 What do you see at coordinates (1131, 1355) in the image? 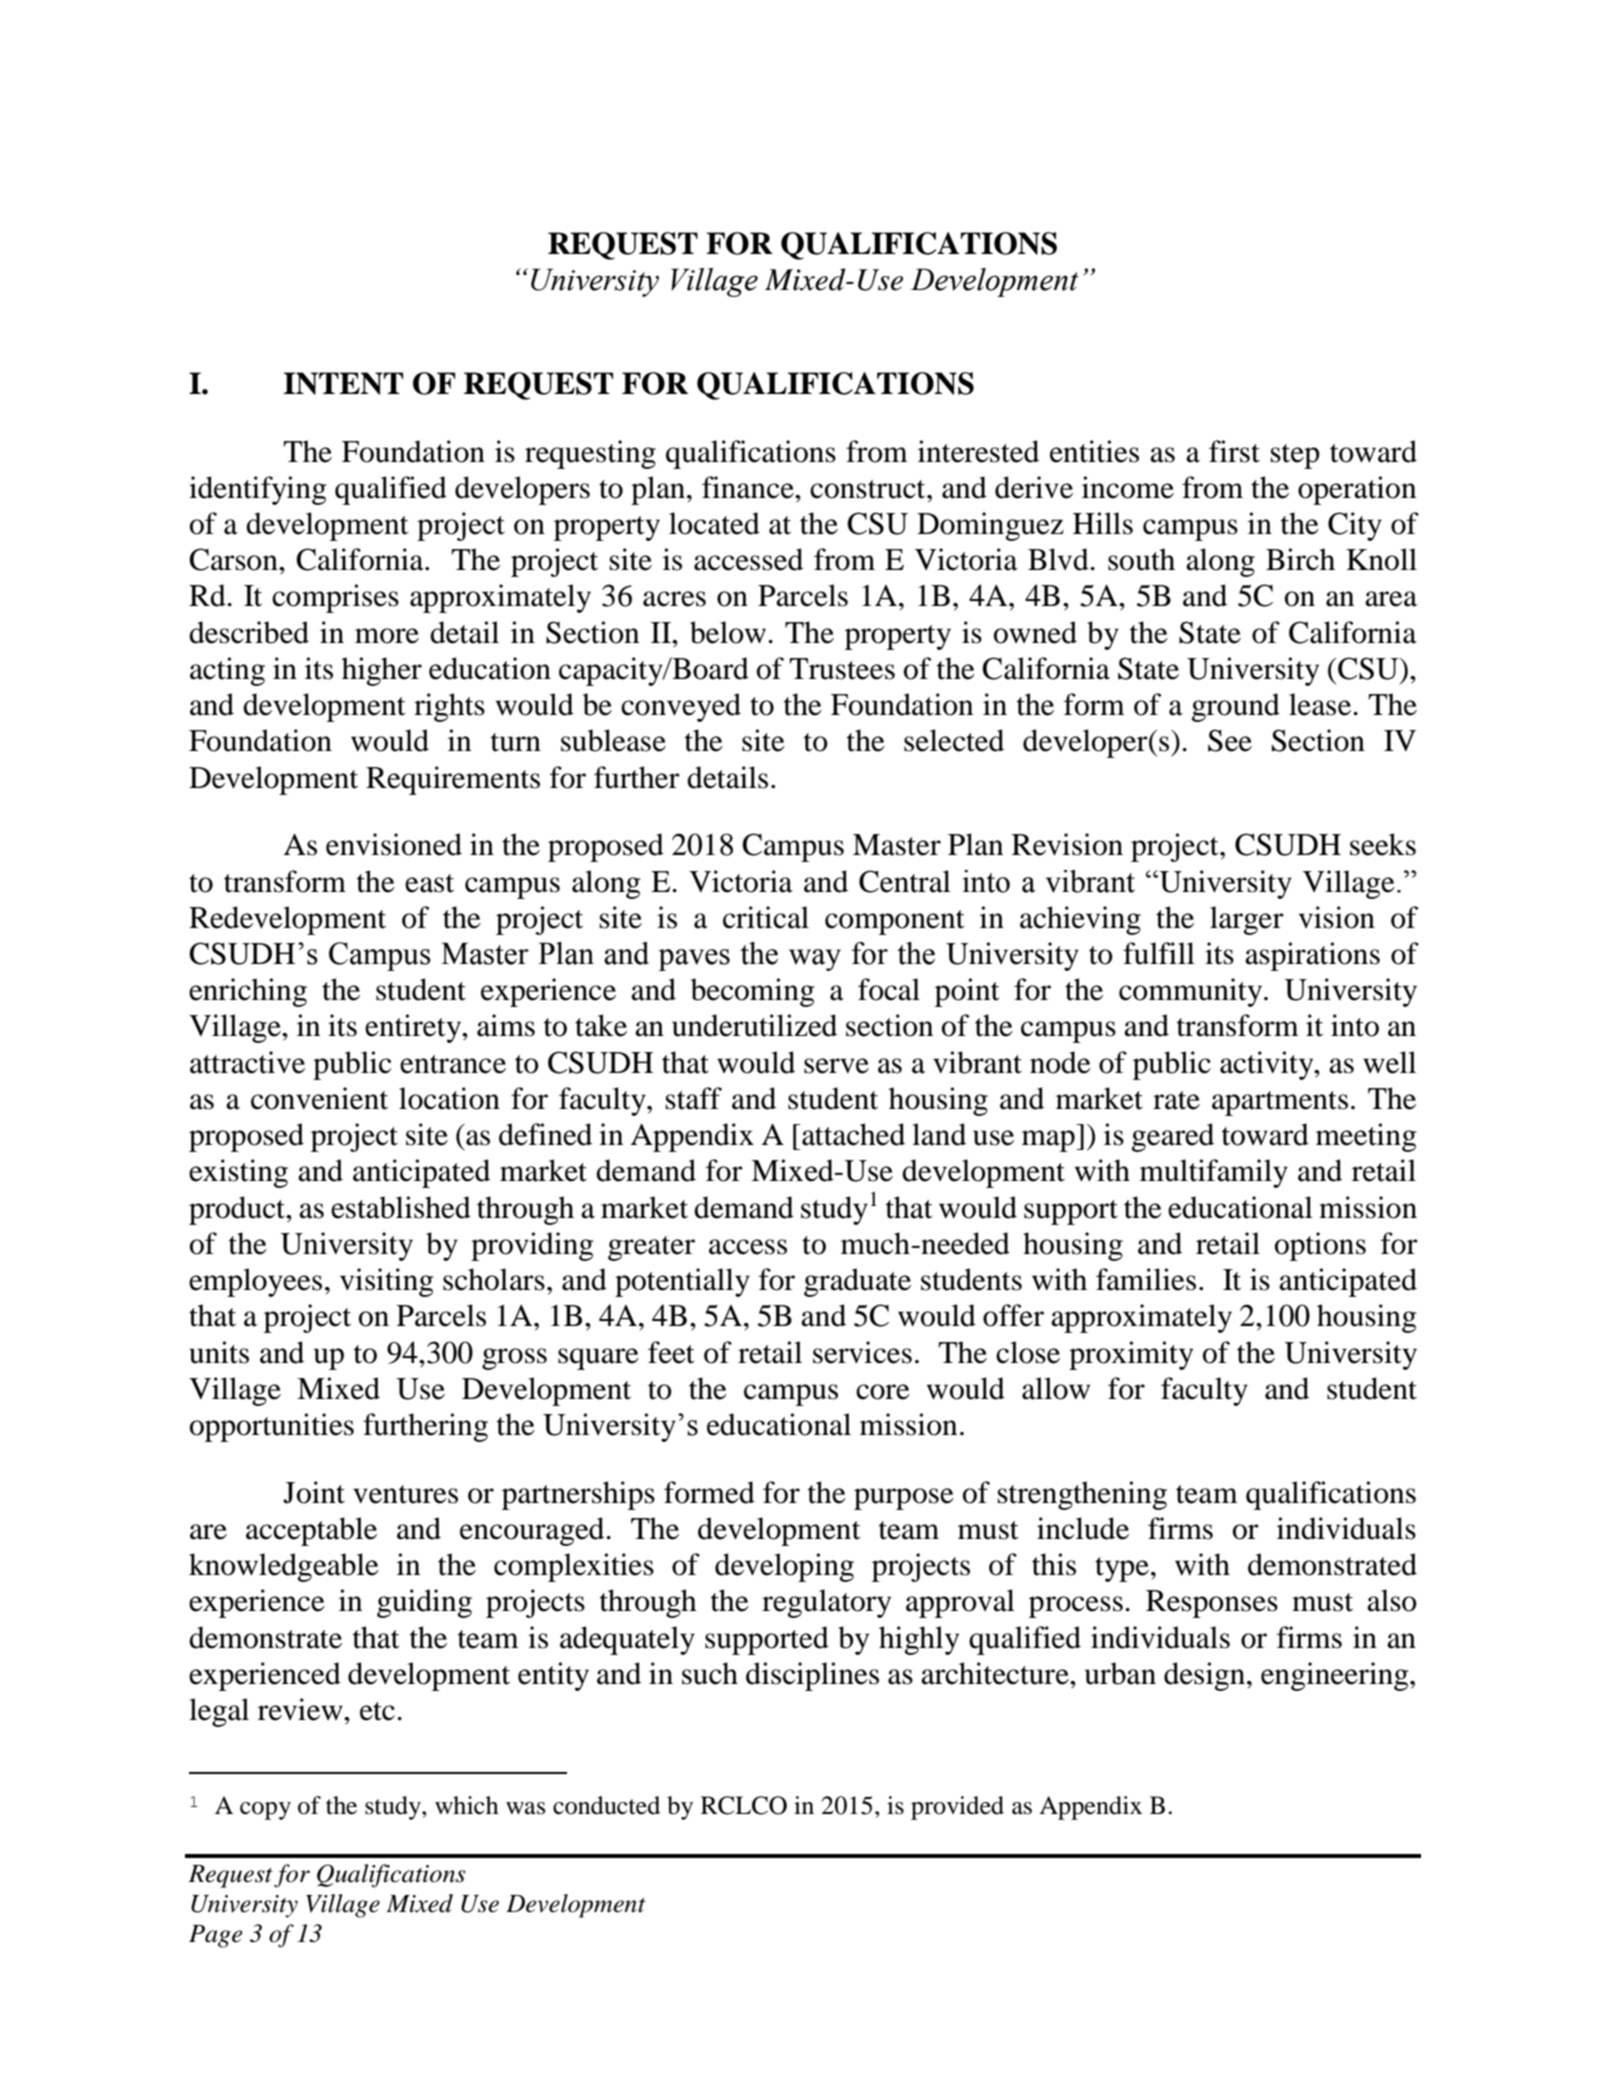
I see `proximity` at bounding box center [1131, 1355].
